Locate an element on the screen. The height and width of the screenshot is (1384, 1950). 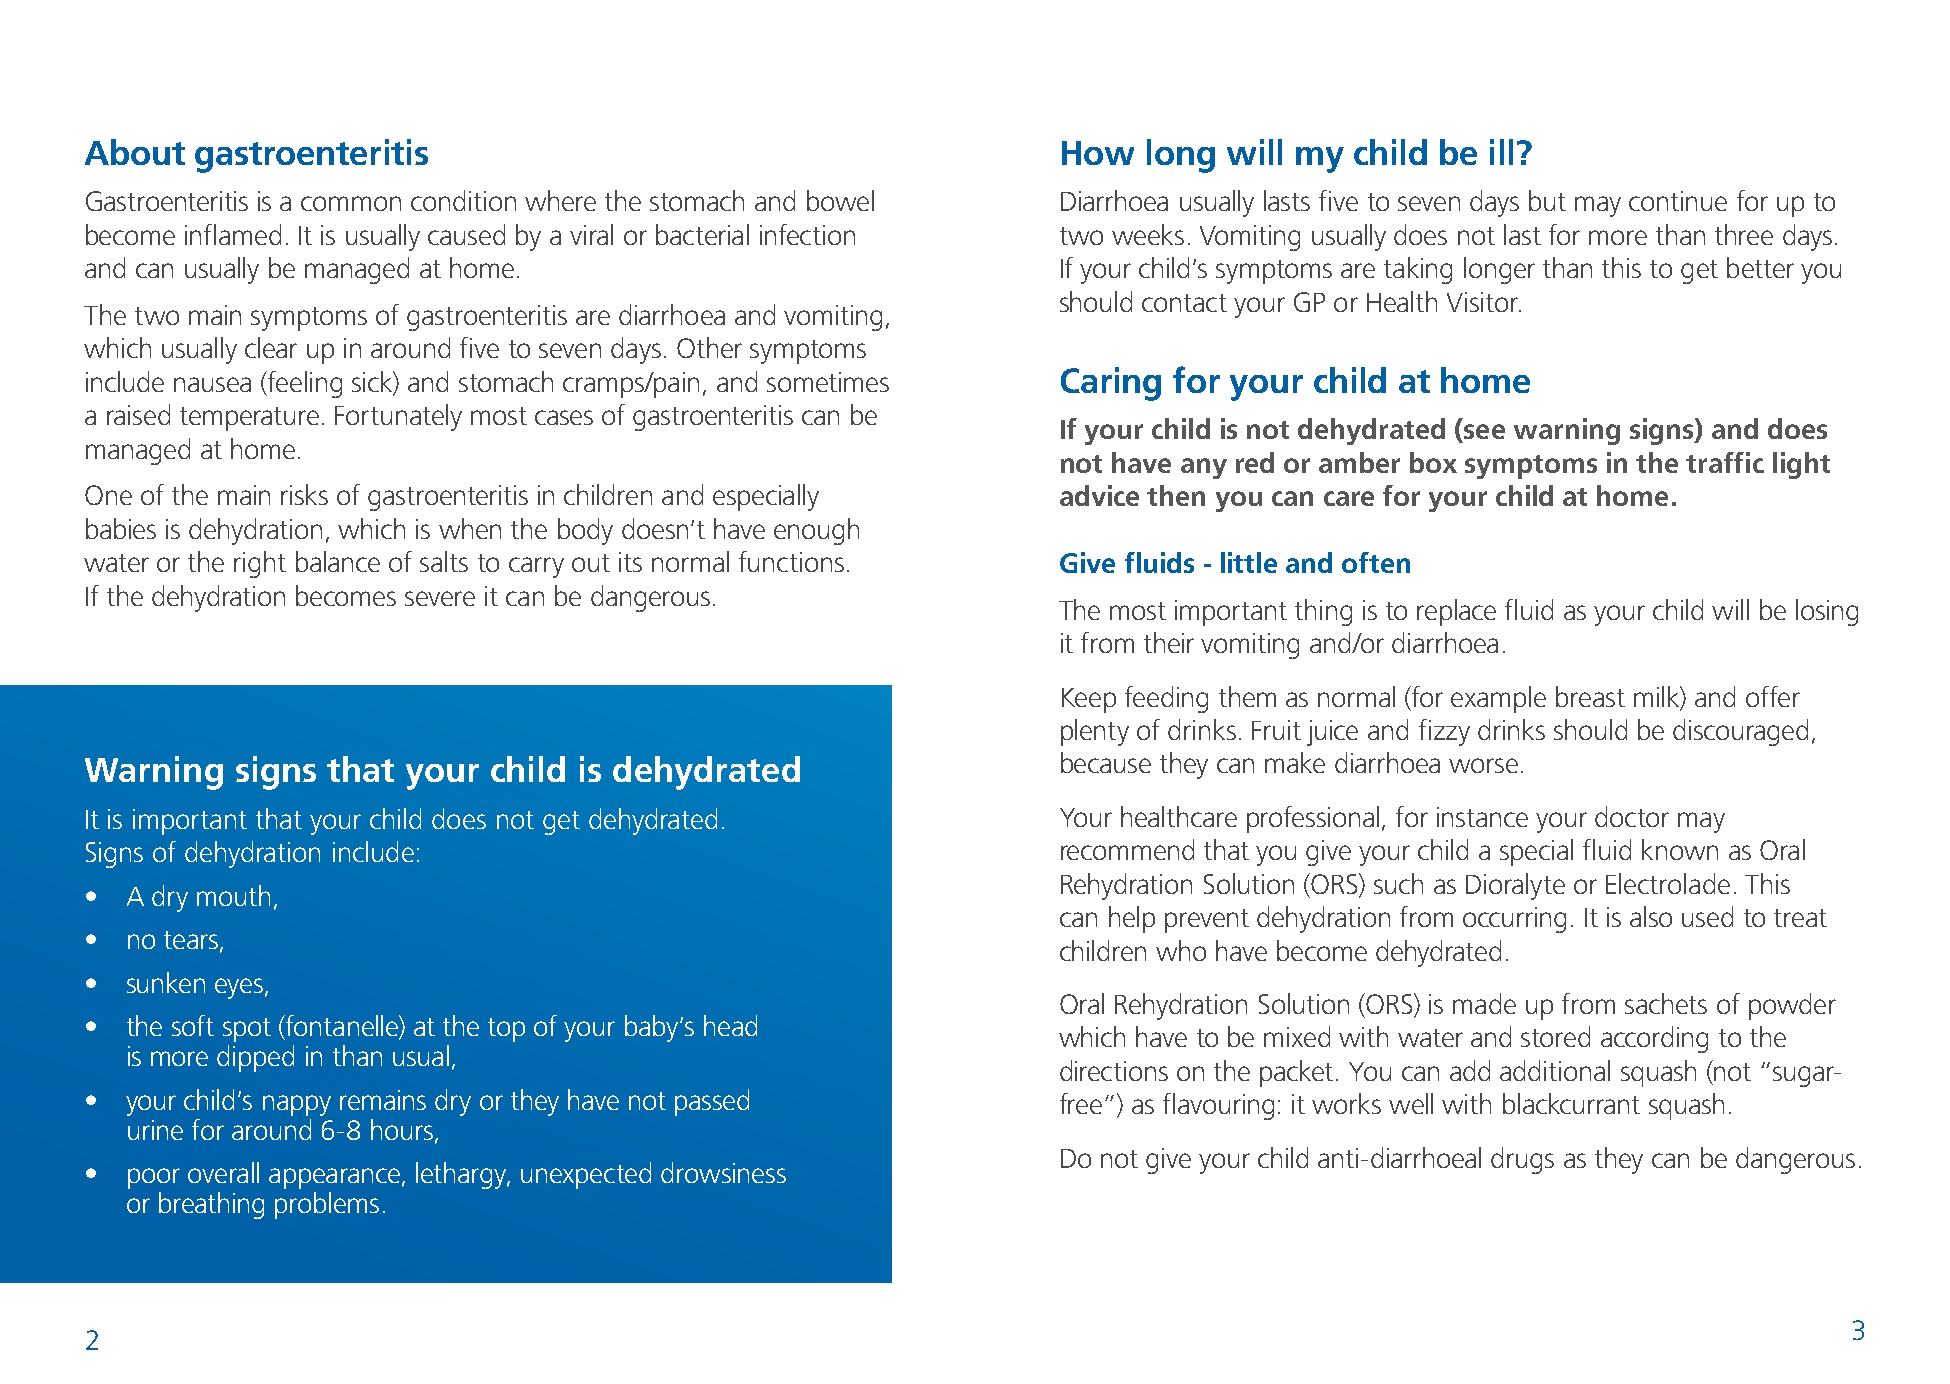
appearance is located at coordinates (334, 1178).
